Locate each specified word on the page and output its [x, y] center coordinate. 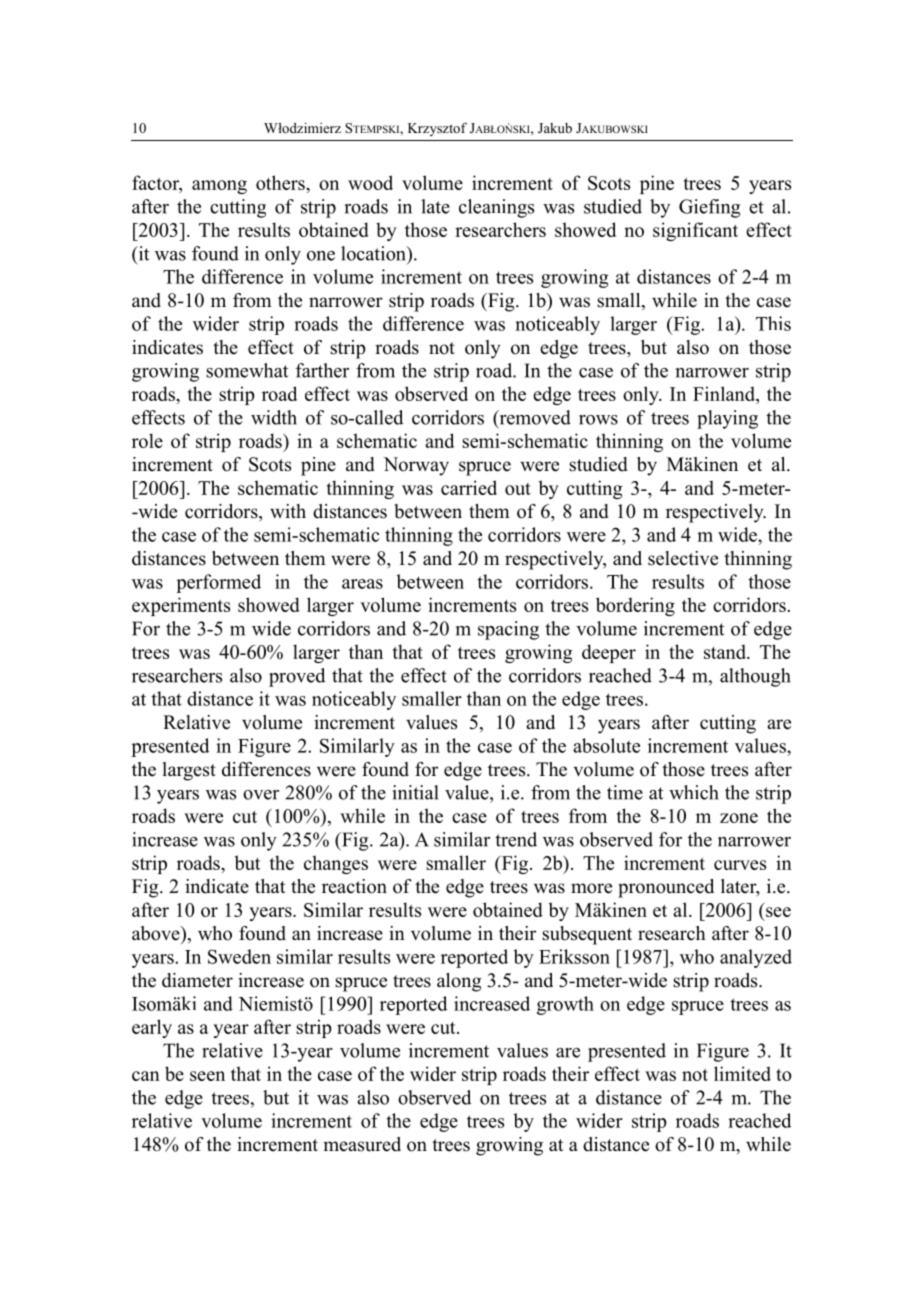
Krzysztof [437, 129]
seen [207, 1076]
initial [415, 792]
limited [742, 1073]
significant [695, 231]
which [694, 792]
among [219, 187]
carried [469, 487]
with [288, 511]
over [261, 795]
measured [362, 1144]
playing [727, 419]
